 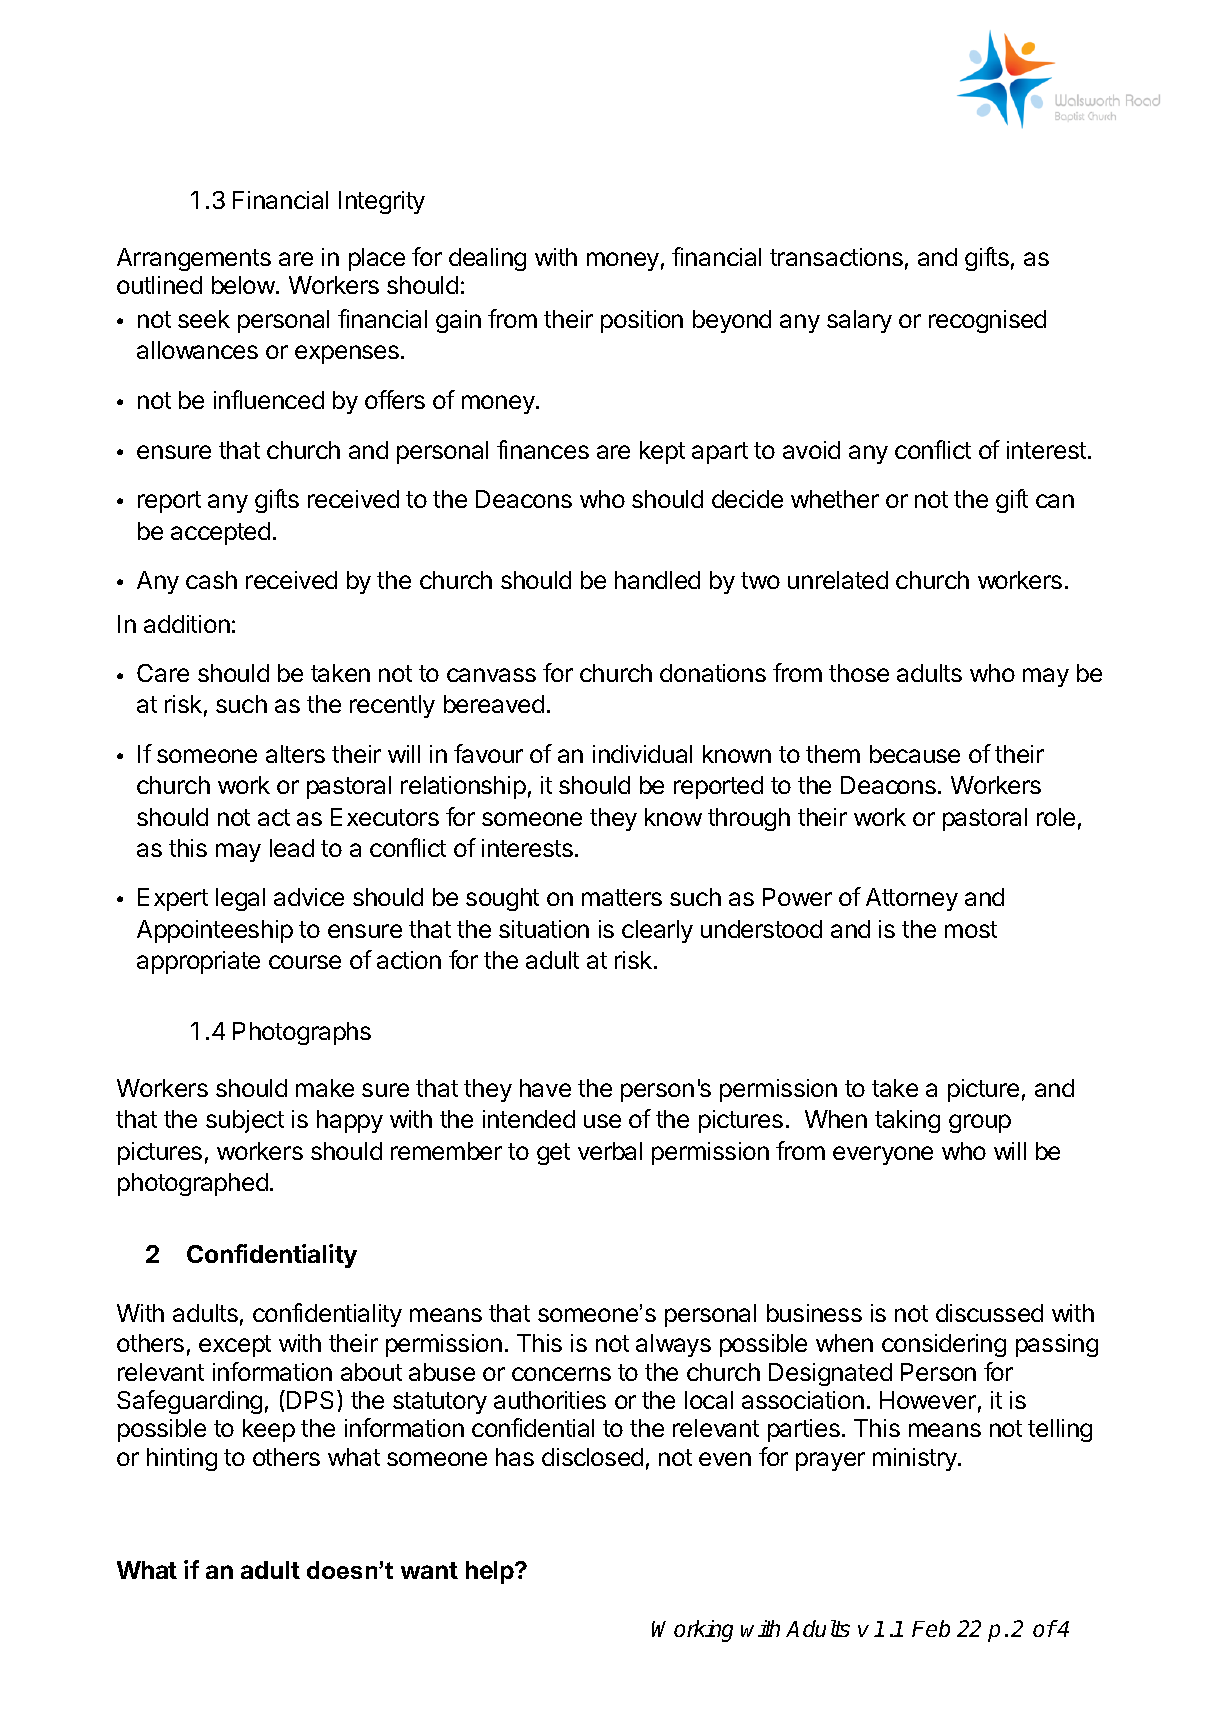 What do you see at coordinates (240, 899) in the screenshot?
I see `legal` at bounding box center [240, 899].
